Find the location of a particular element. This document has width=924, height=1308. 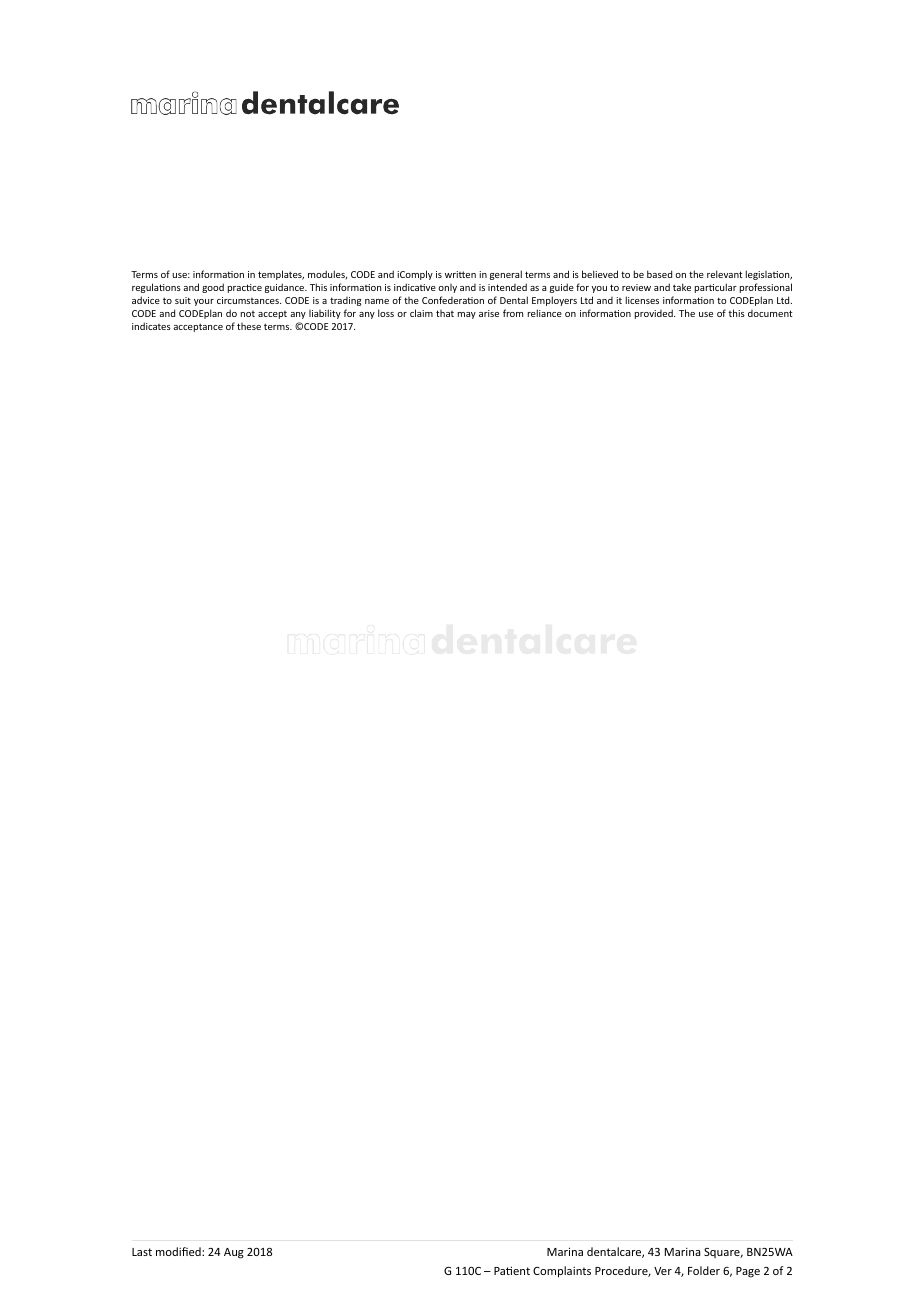

Patient is located at coordinates (512, 1270).
